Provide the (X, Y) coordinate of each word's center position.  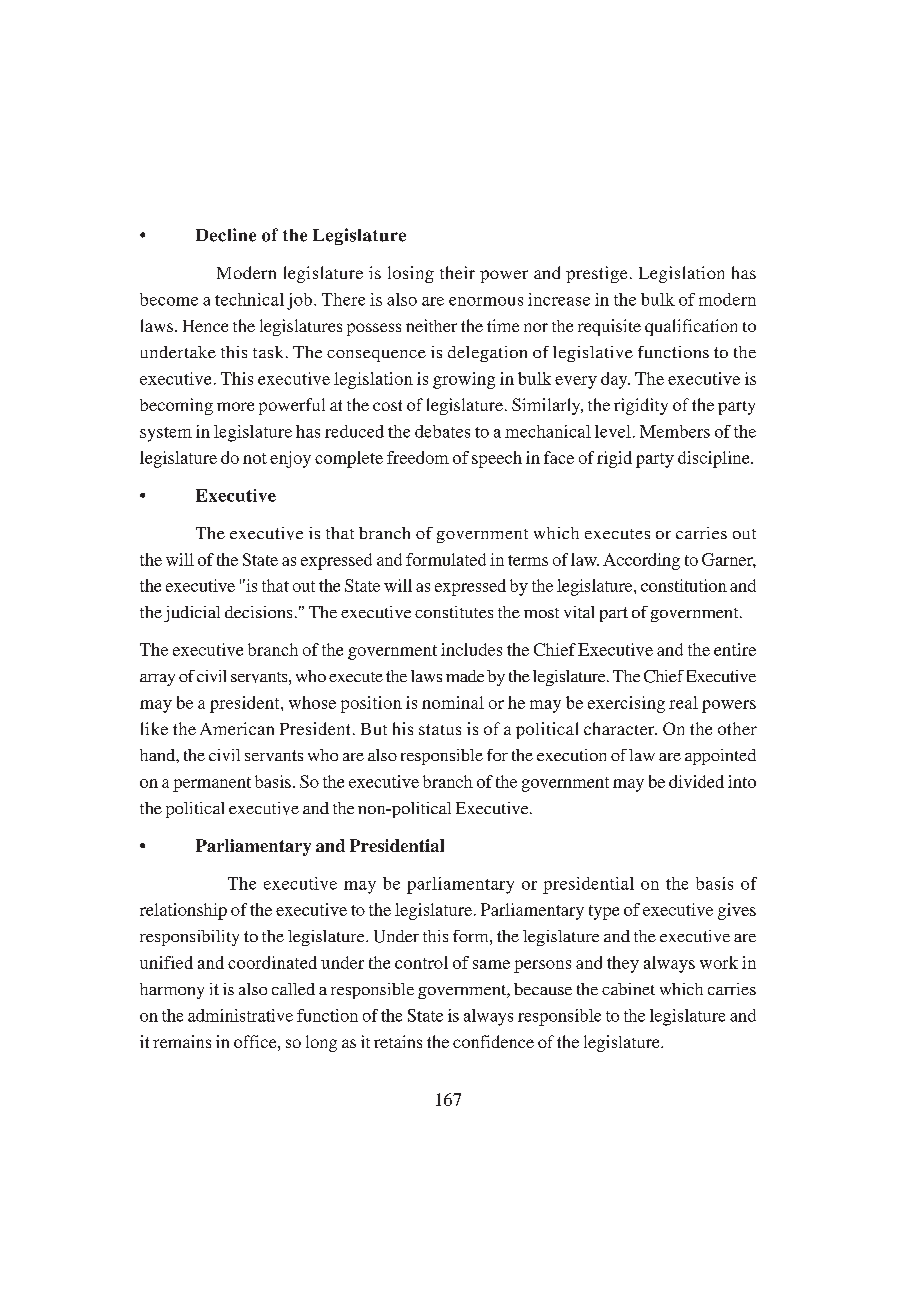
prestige (596, 274)
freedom (418, 457)
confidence (493, 1041)
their (457, 272)
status (440, 729)
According (641, 561)
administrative (240, 1015)
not (255, 458)
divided (696, 781)
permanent (212, 784)
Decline (226, 235)
